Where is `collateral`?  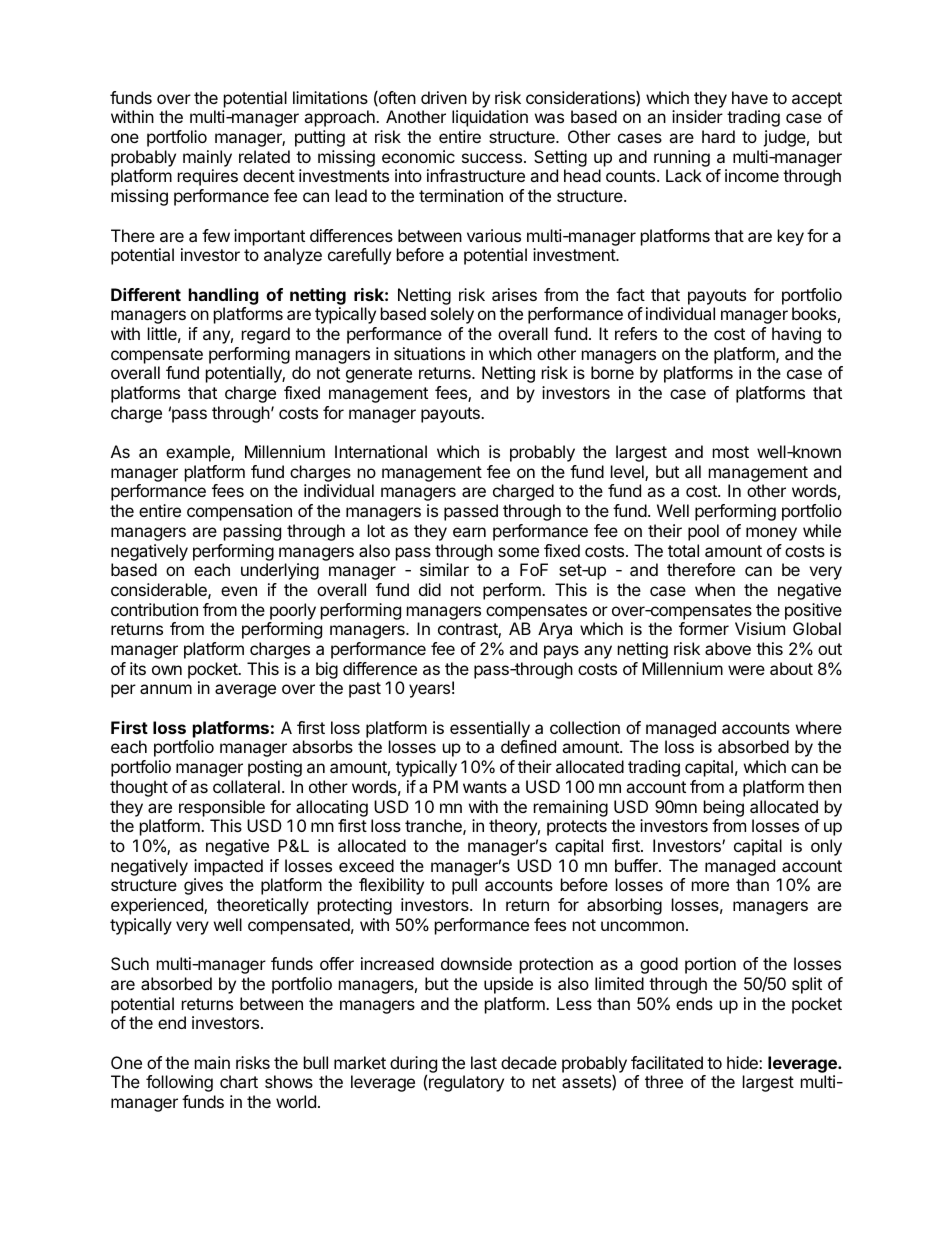 collateral is located at coordinates (246, 786).
